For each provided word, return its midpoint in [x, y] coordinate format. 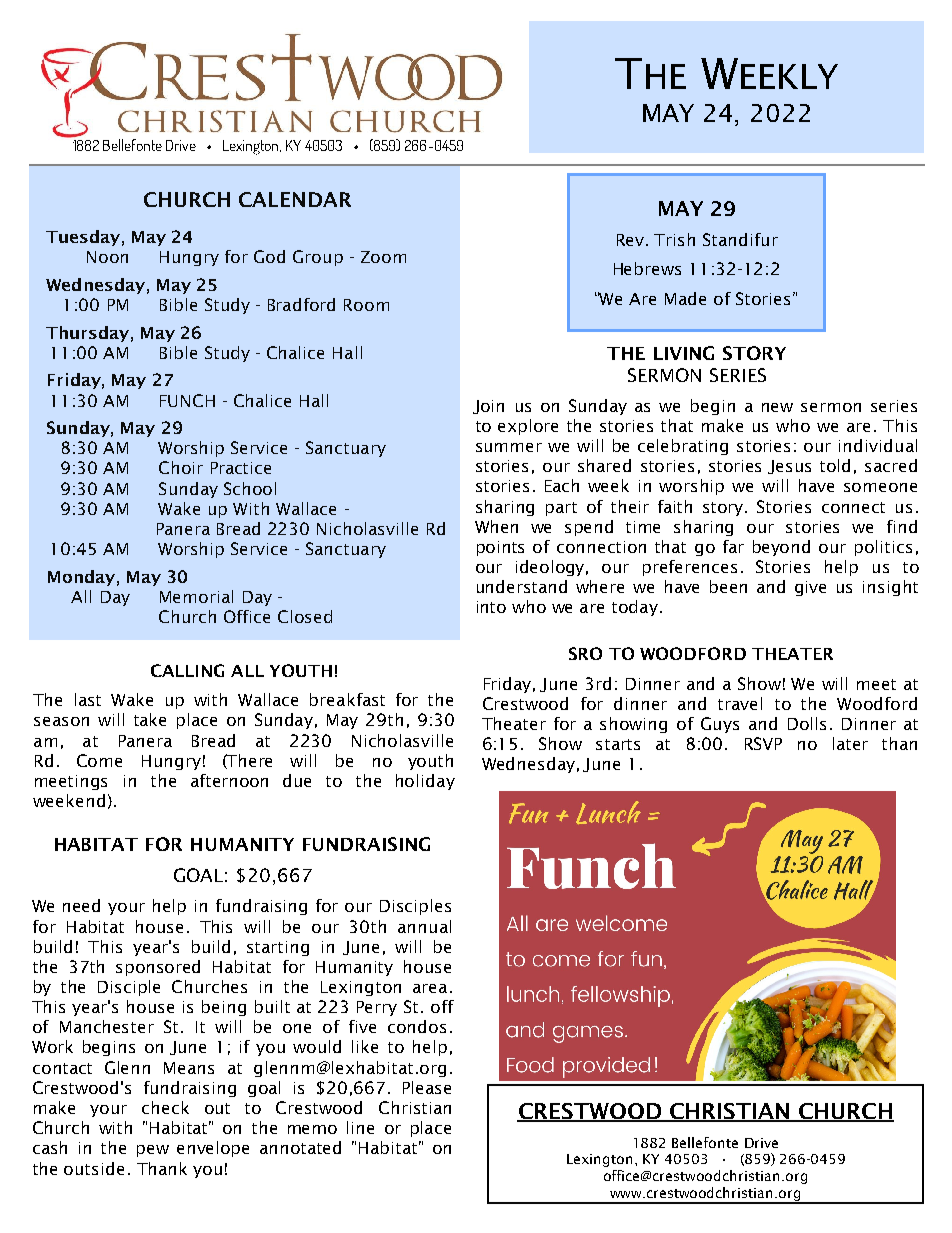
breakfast [347, 699]
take [150, 719]
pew [153, 1151]
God [269, 256]
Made [685, 298]
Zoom [383, 257]
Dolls [807, 723]
